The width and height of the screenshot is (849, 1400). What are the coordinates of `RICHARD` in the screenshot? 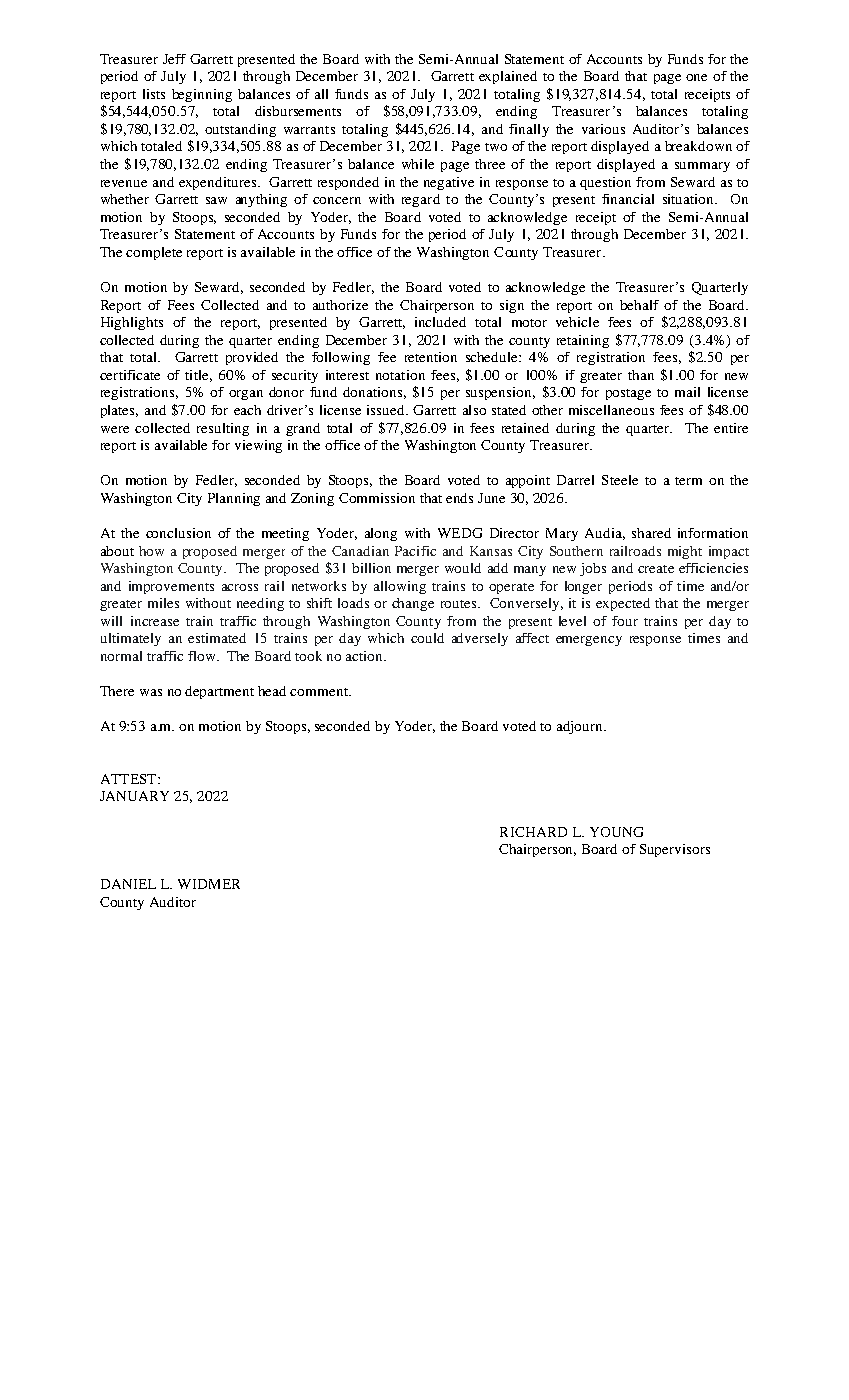 It's located at (533, 832).
